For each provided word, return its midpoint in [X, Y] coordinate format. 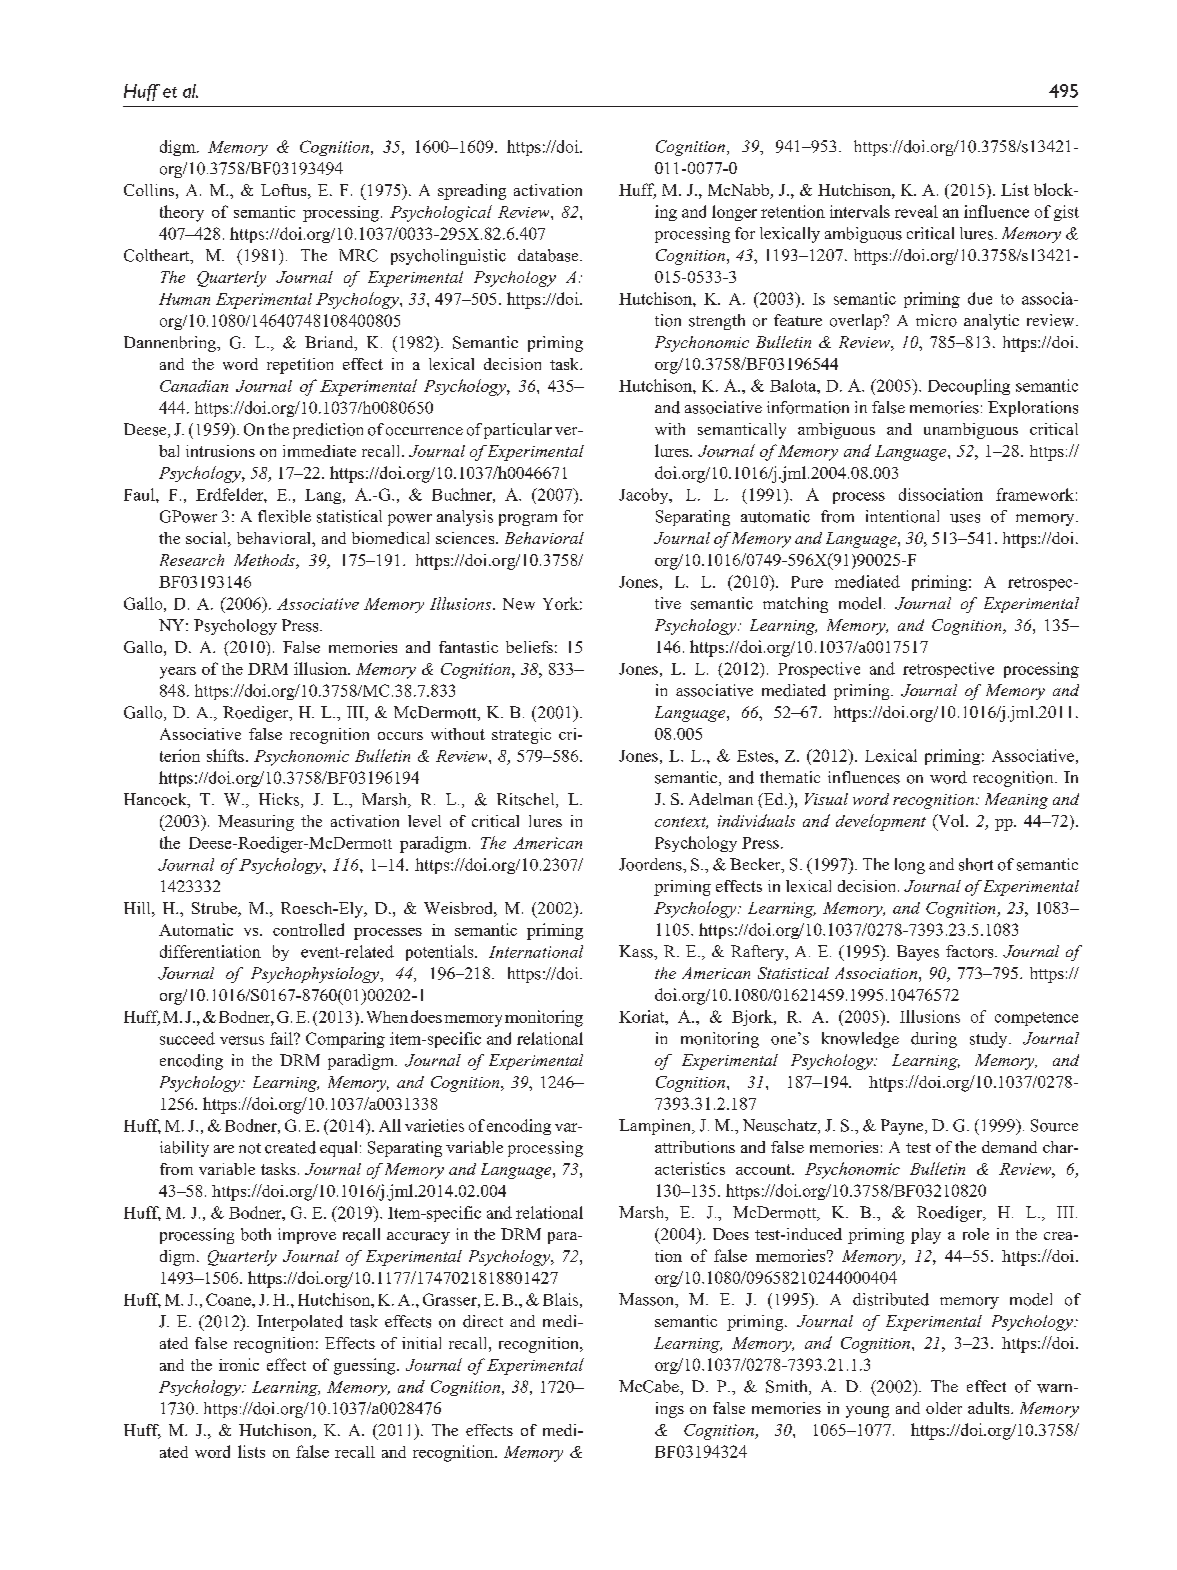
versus [242, 1040]
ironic [239, 1364]
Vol [951, 820]
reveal [916, 211]
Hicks [280, 800]
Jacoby [645, 496]
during [934, 1040]
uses [965, 518]
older [944, 1408]
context [681, 823]
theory [182, 213]
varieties [434, 1125]
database [549, 255]
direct [483, 1321]
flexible [284, 516]
